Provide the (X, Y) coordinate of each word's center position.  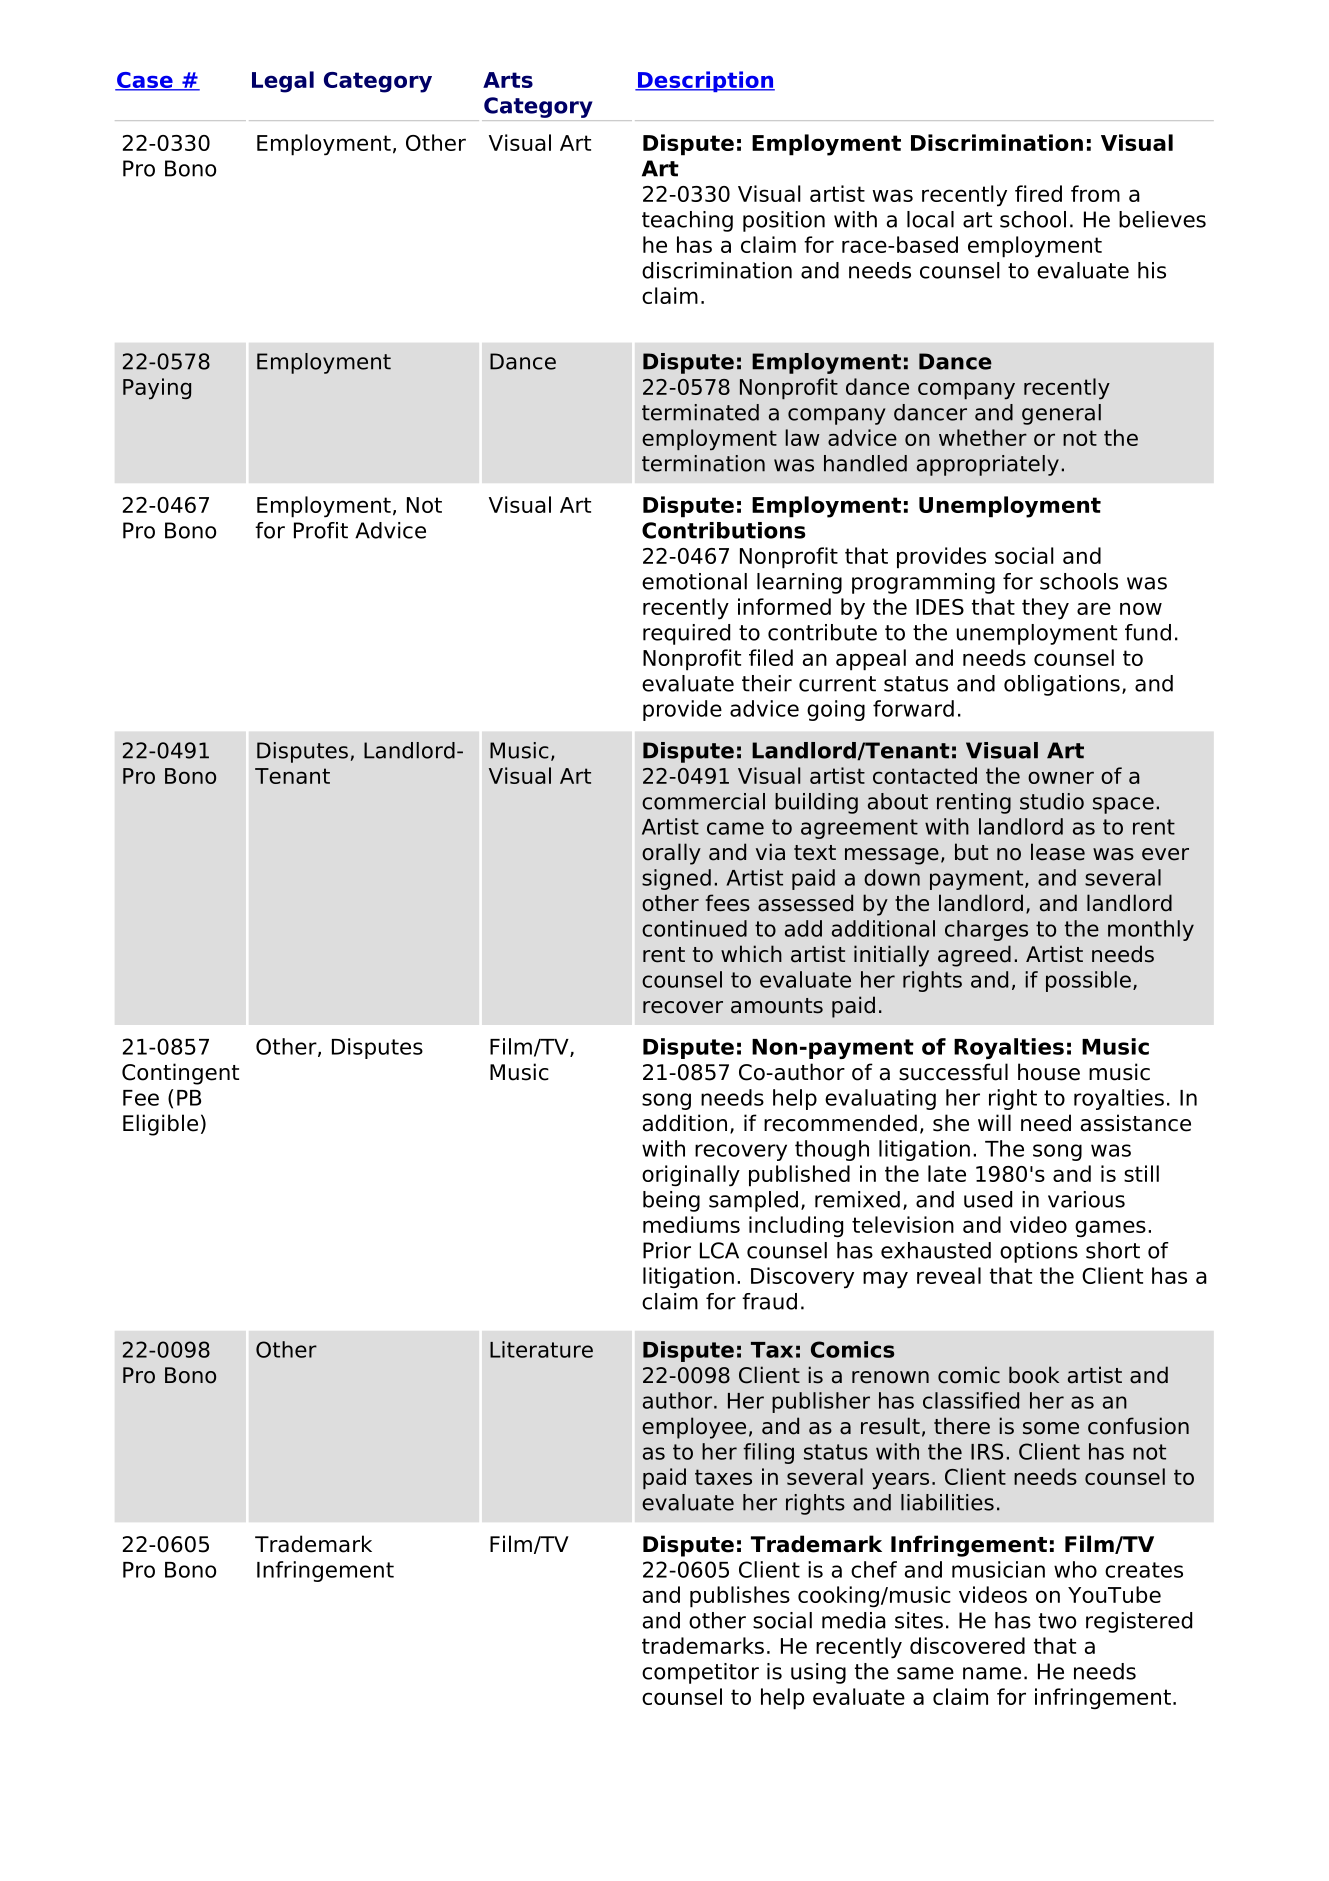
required (686, 634)
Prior (667, 1250)
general (1061, 414)
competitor (700, 1673)
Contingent (180, 1074)
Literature (541, 1349)
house (1049, 1072)
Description (705, 81)
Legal (283, 82)
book (1034, 1375)
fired (1038, 193)
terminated (700, 412)
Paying (157, 389)
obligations (1062, 685)
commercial (703, 801)
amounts (777, 1006)
